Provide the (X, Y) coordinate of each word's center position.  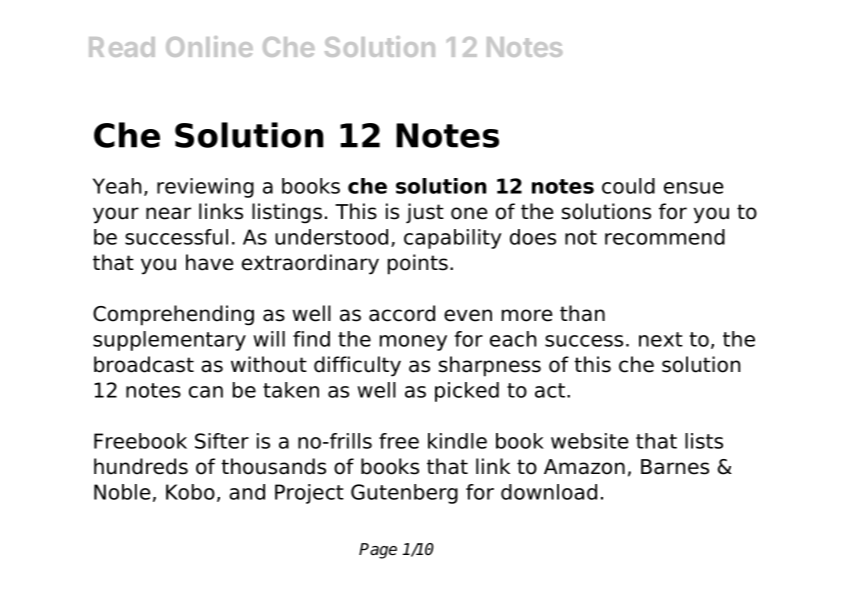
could (628, 186)
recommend (665, 237)
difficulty (357, 366)
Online (209, 46)
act (551, 390)
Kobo (190, 492)
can (206, 392)
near (168, 213)
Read (122, 47)
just (425, 213)
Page (378, 551)
